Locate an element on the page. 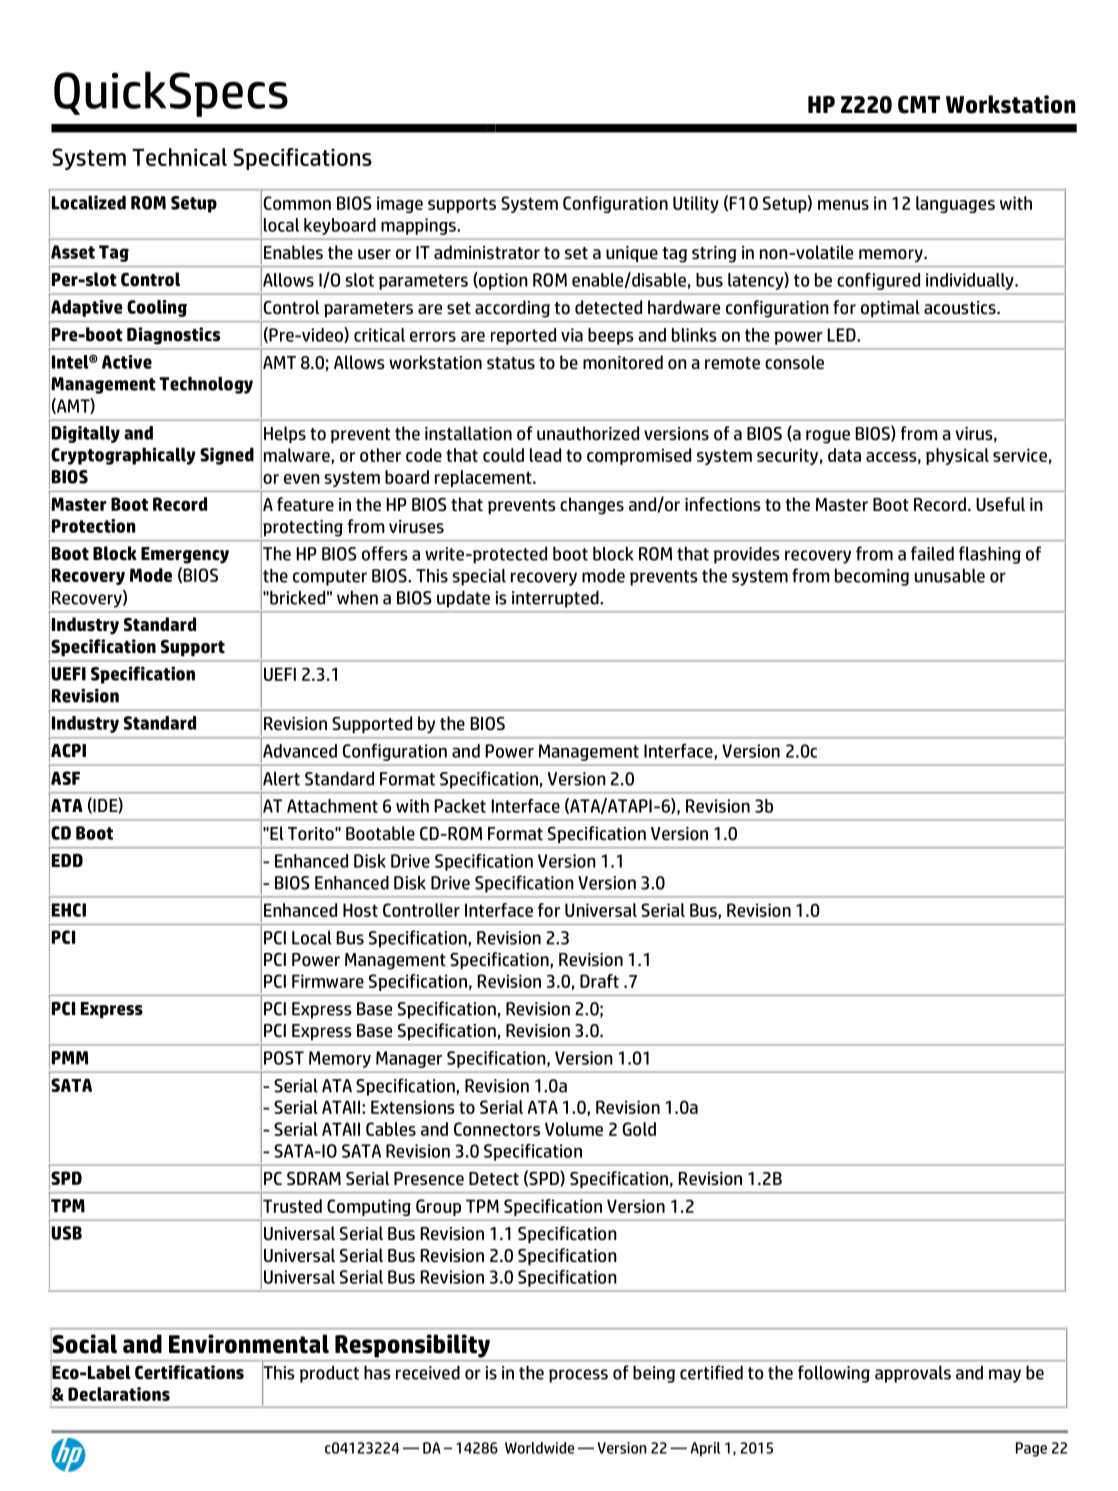 This image has width=1118, height=1491. Certifications is located at coordinates (189, 1372).
